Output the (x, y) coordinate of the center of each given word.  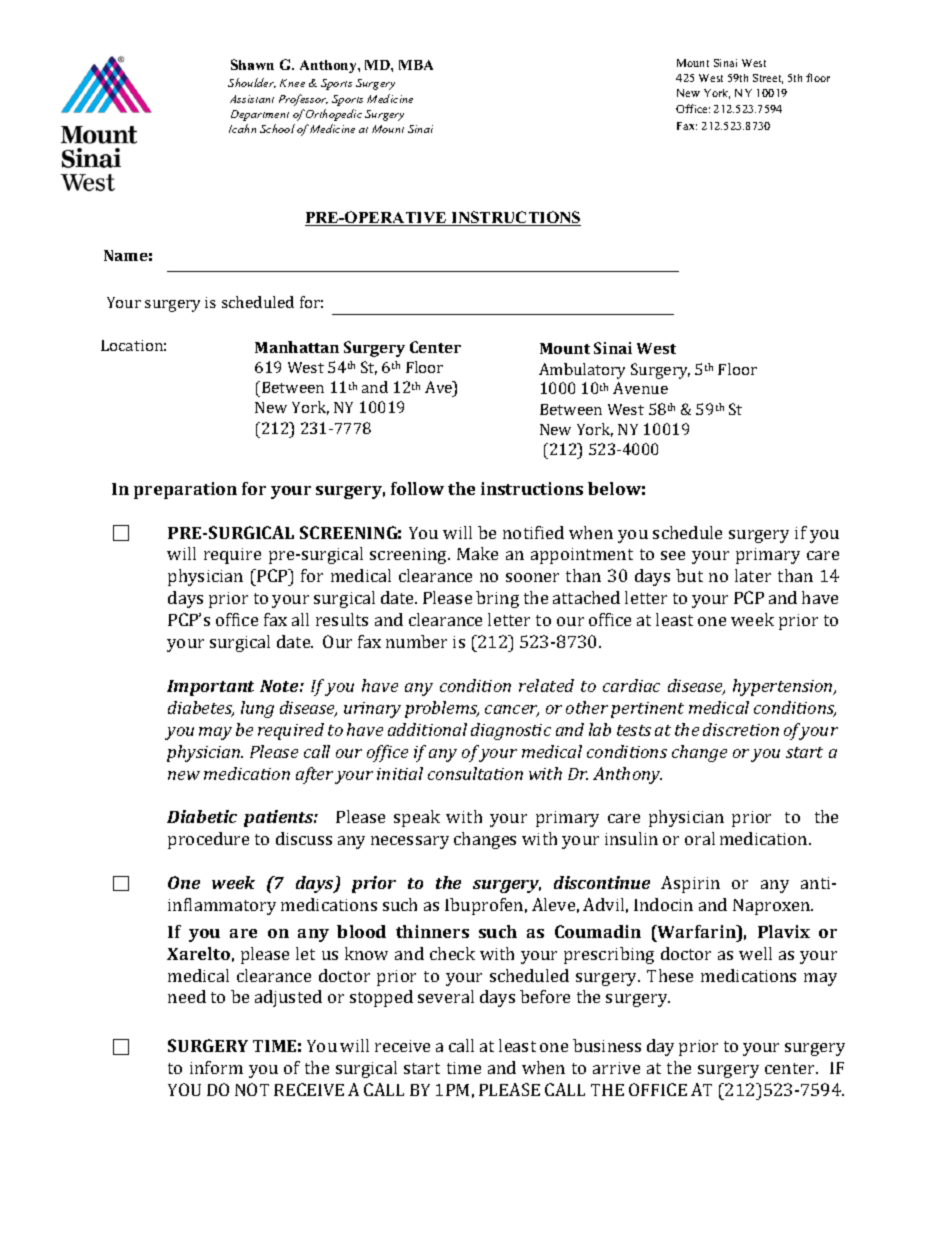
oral (700, 838)
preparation (185, 490)
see (673, 555)
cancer (512, 711)
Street (768, 79)
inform (216, 1067)
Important (210, 688)
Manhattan (297, 347)
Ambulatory (582, 371)
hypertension (784, 687)
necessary (410, 842)
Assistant (252, 99)
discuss (304, 838)
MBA (416, 65)
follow (417, 488)
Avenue (640, 388)
